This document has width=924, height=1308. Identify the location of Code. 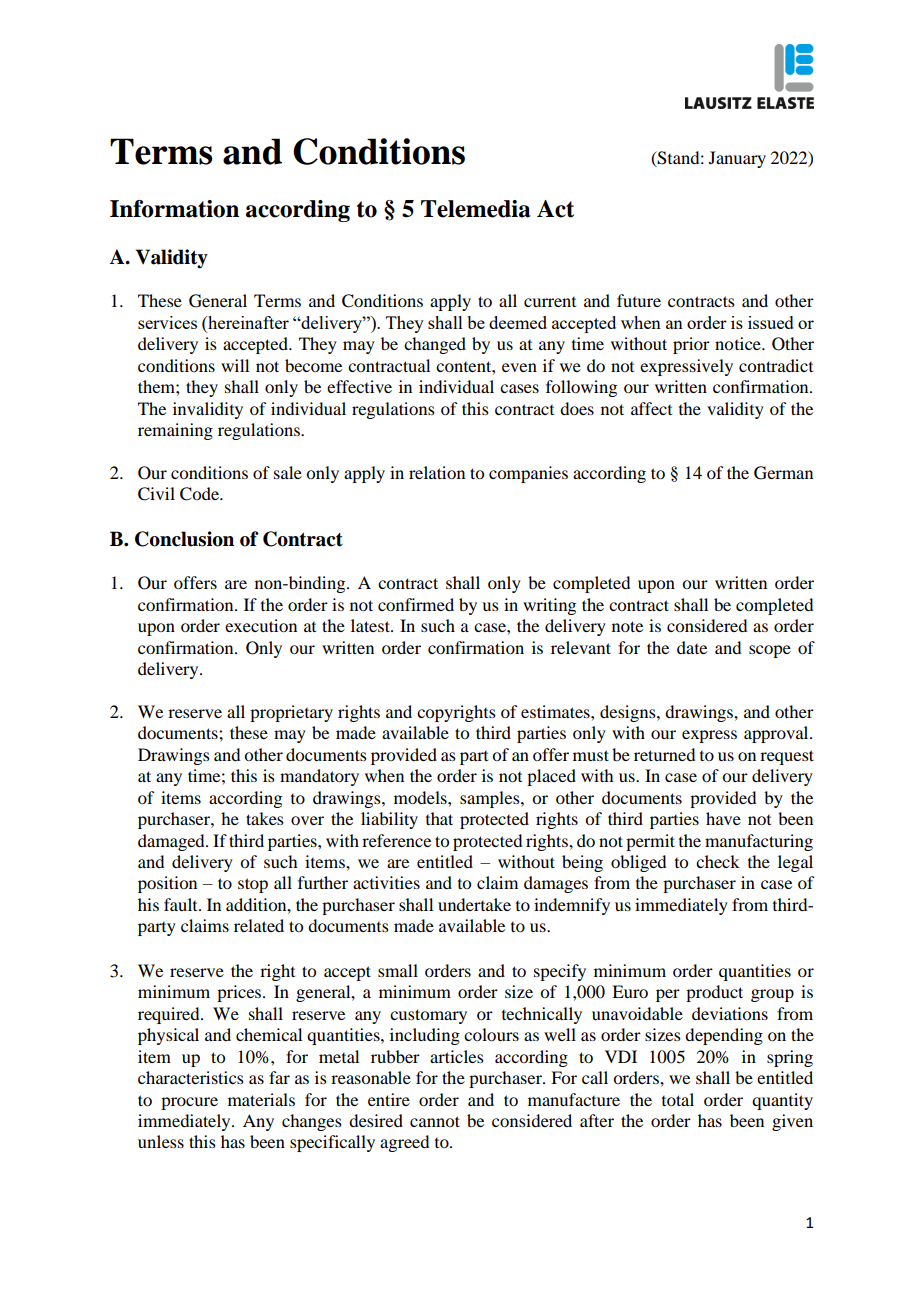
(200, 494).
